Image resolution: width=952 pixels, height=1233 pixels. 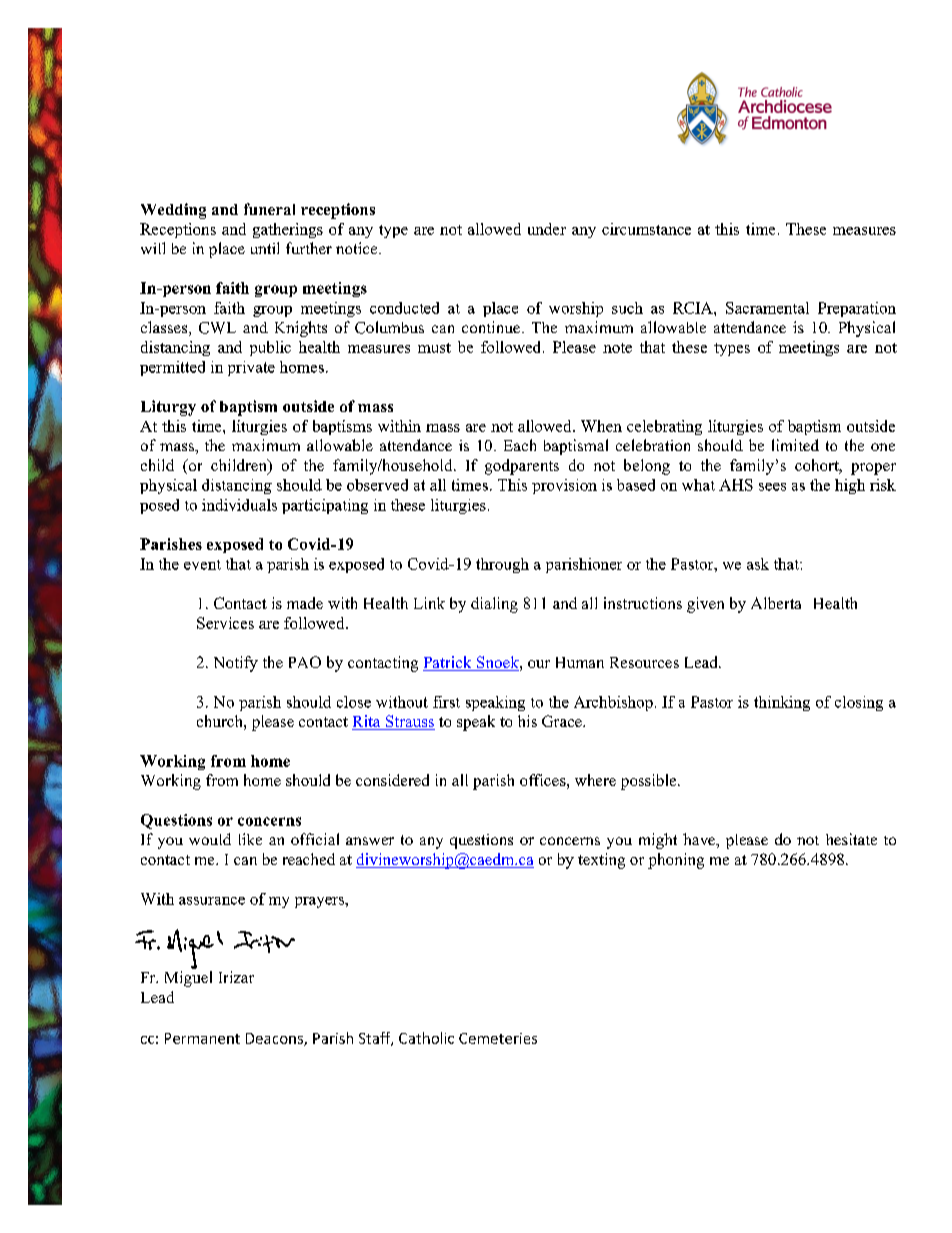 I want to click on Sacramental, so click(x=767, y=308).
